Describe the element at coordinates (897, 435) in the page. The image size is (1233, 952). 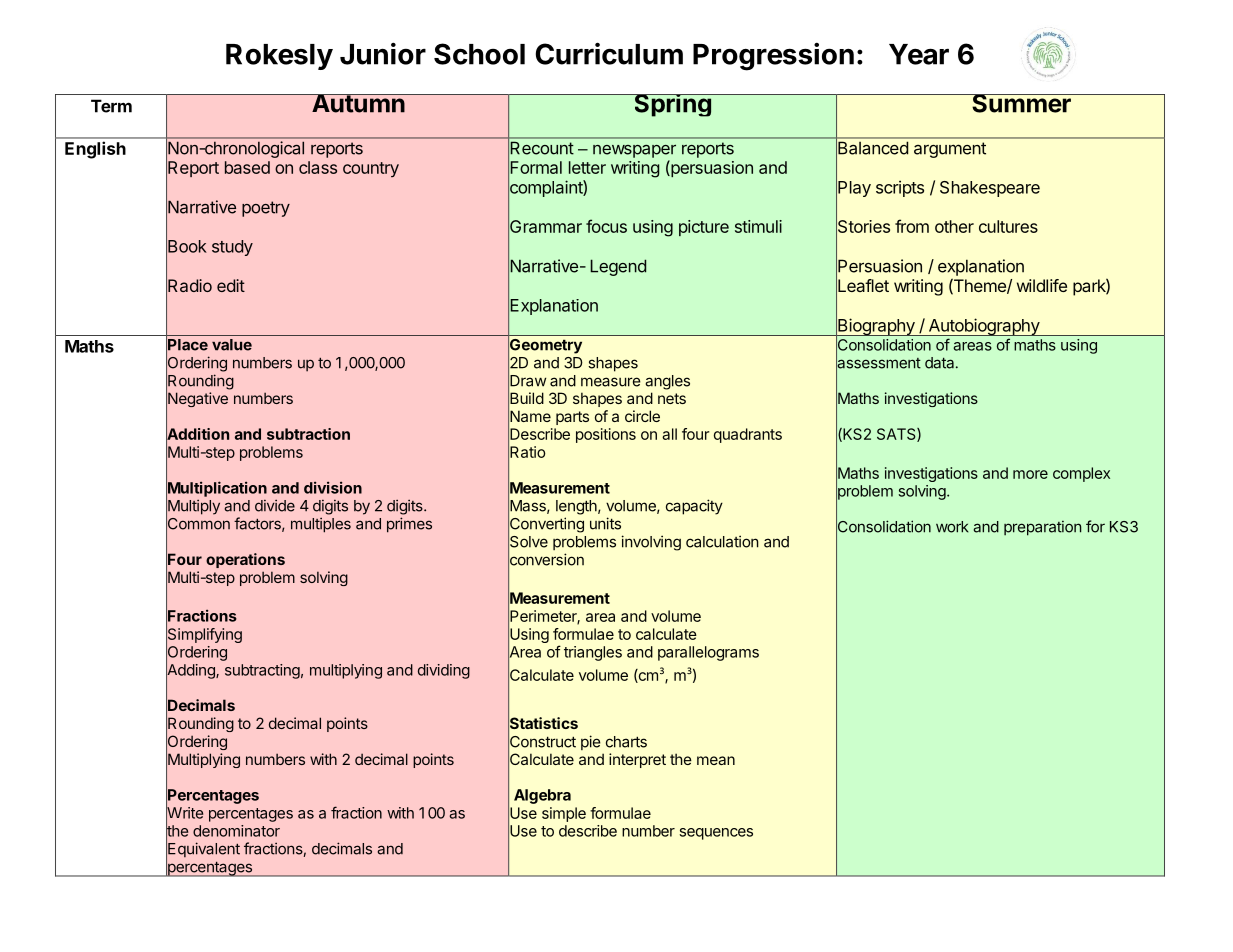
I see `SATS` at that location.
